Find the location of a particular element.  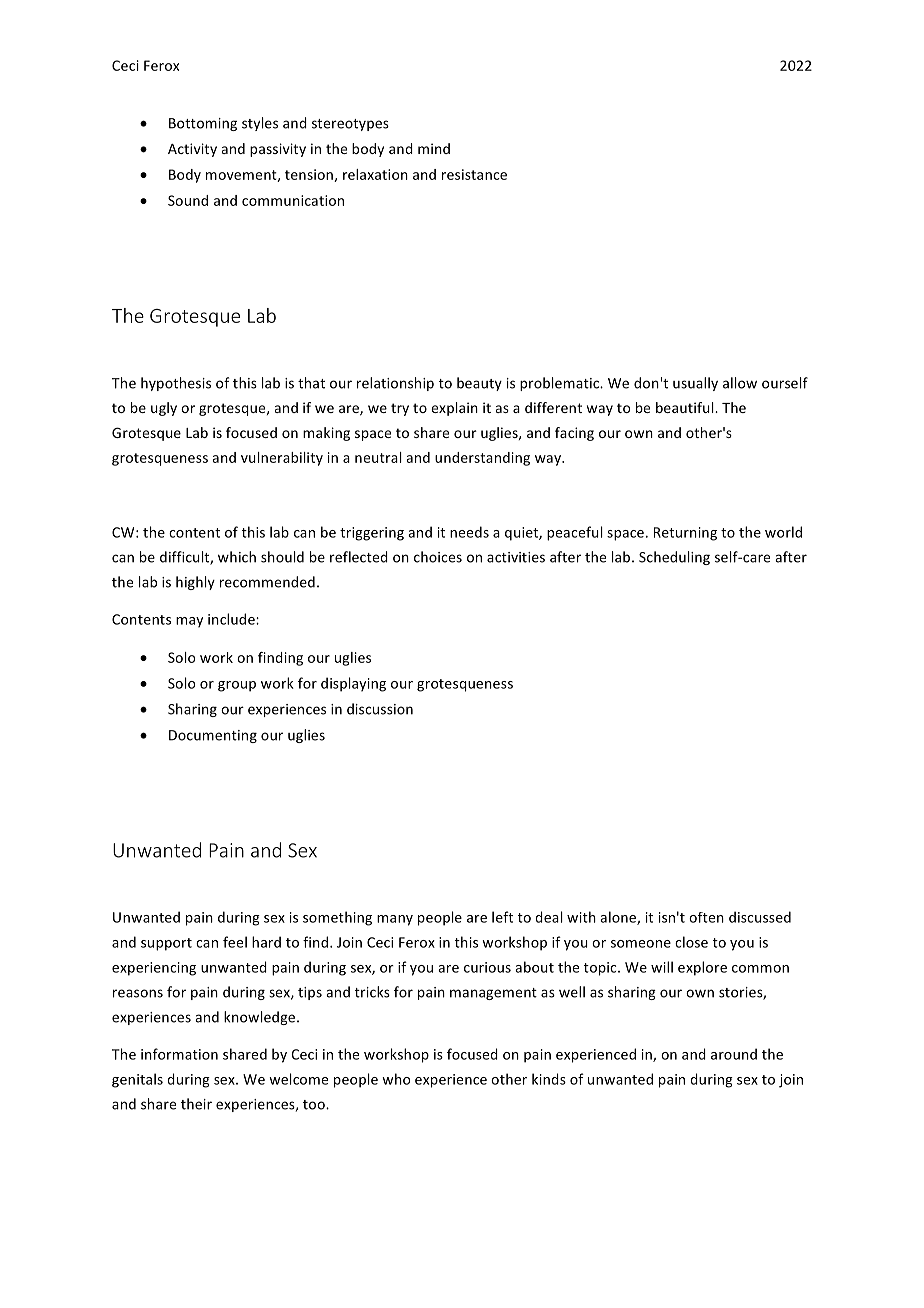

their is located at coordinates (196, 1104).
